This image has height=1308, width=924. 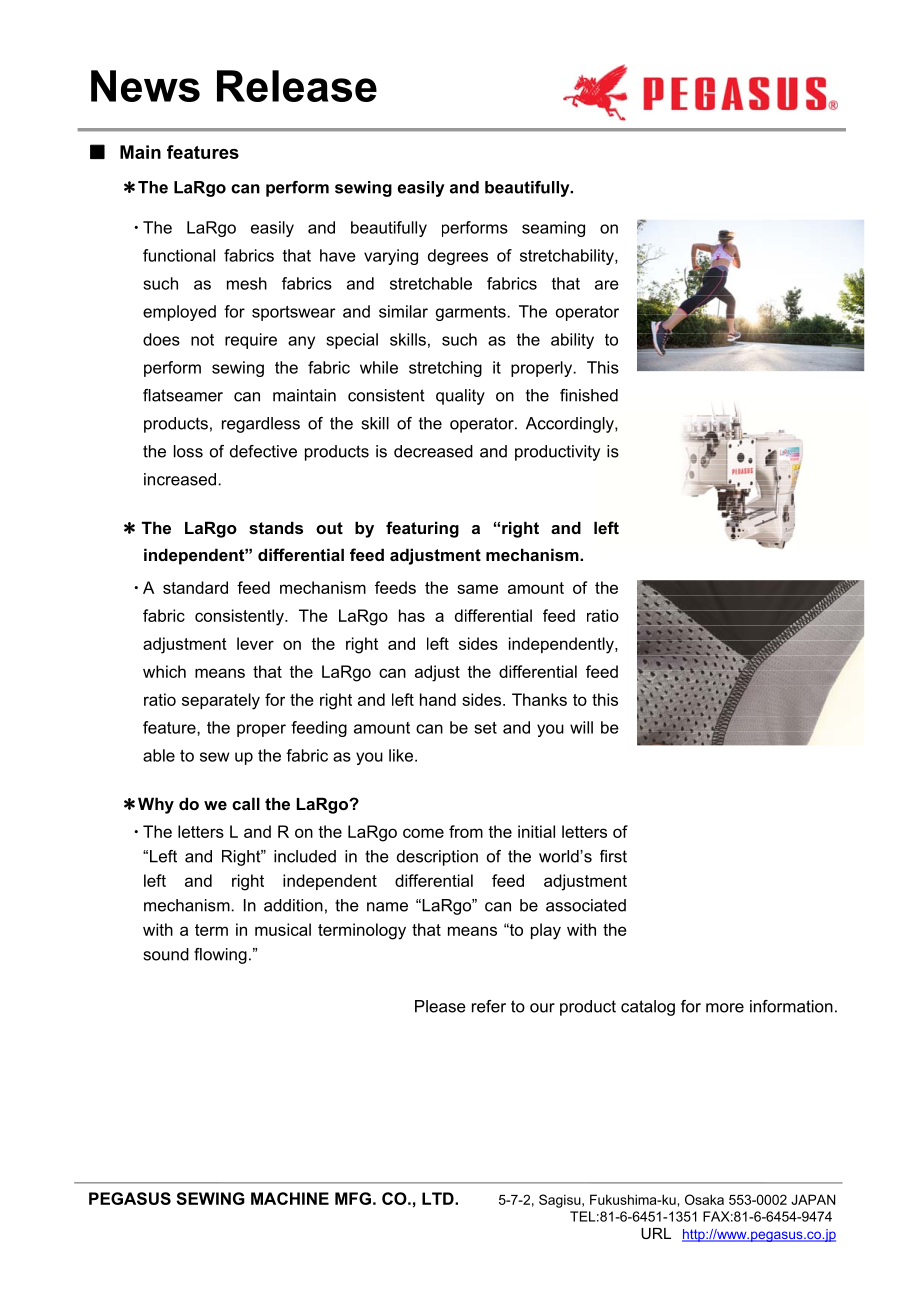 I want to click on Accordingly, so click(x=571, y=425).
